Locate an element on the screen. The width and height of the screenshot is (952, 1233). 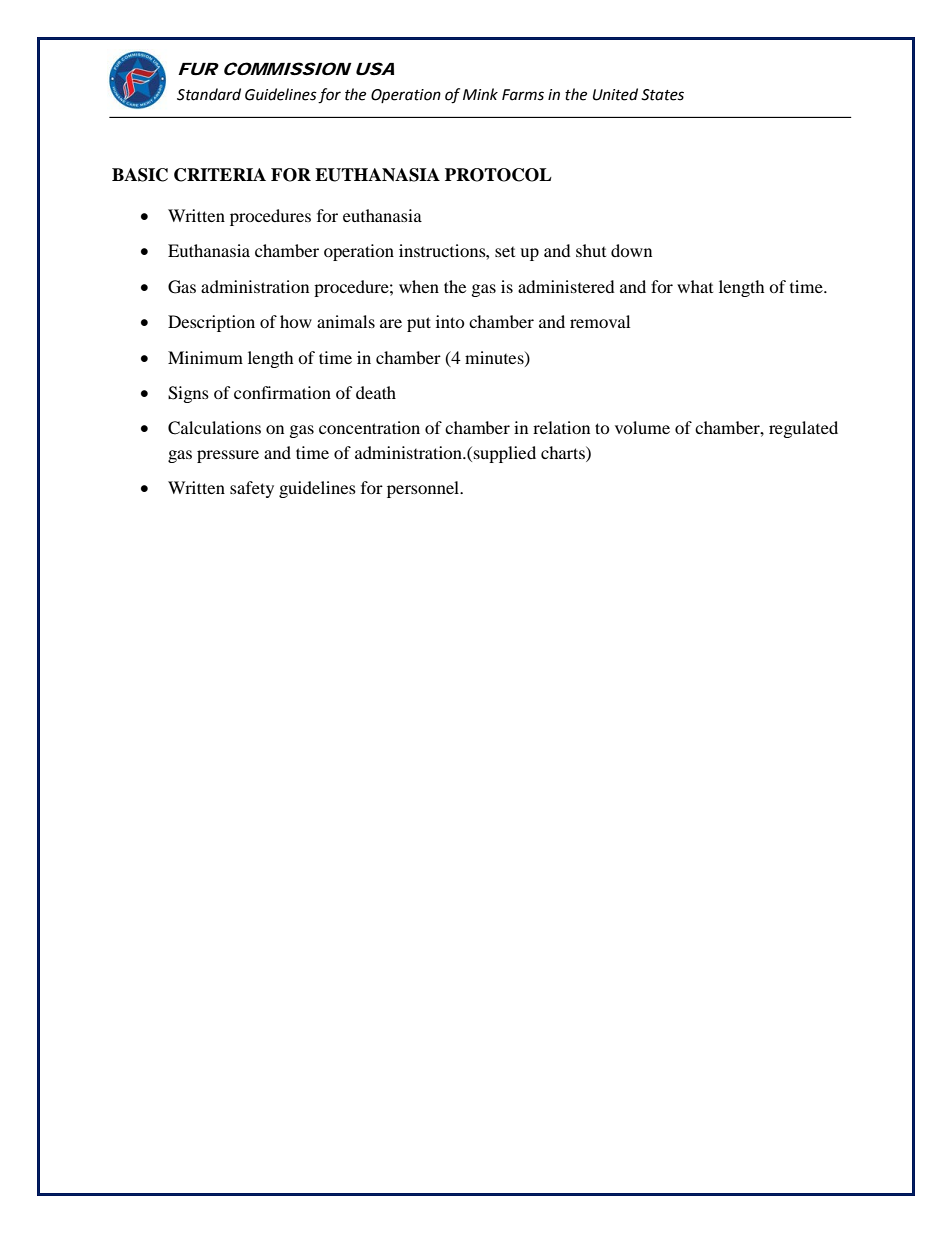
regulated is located at coordinates (803, 429).
